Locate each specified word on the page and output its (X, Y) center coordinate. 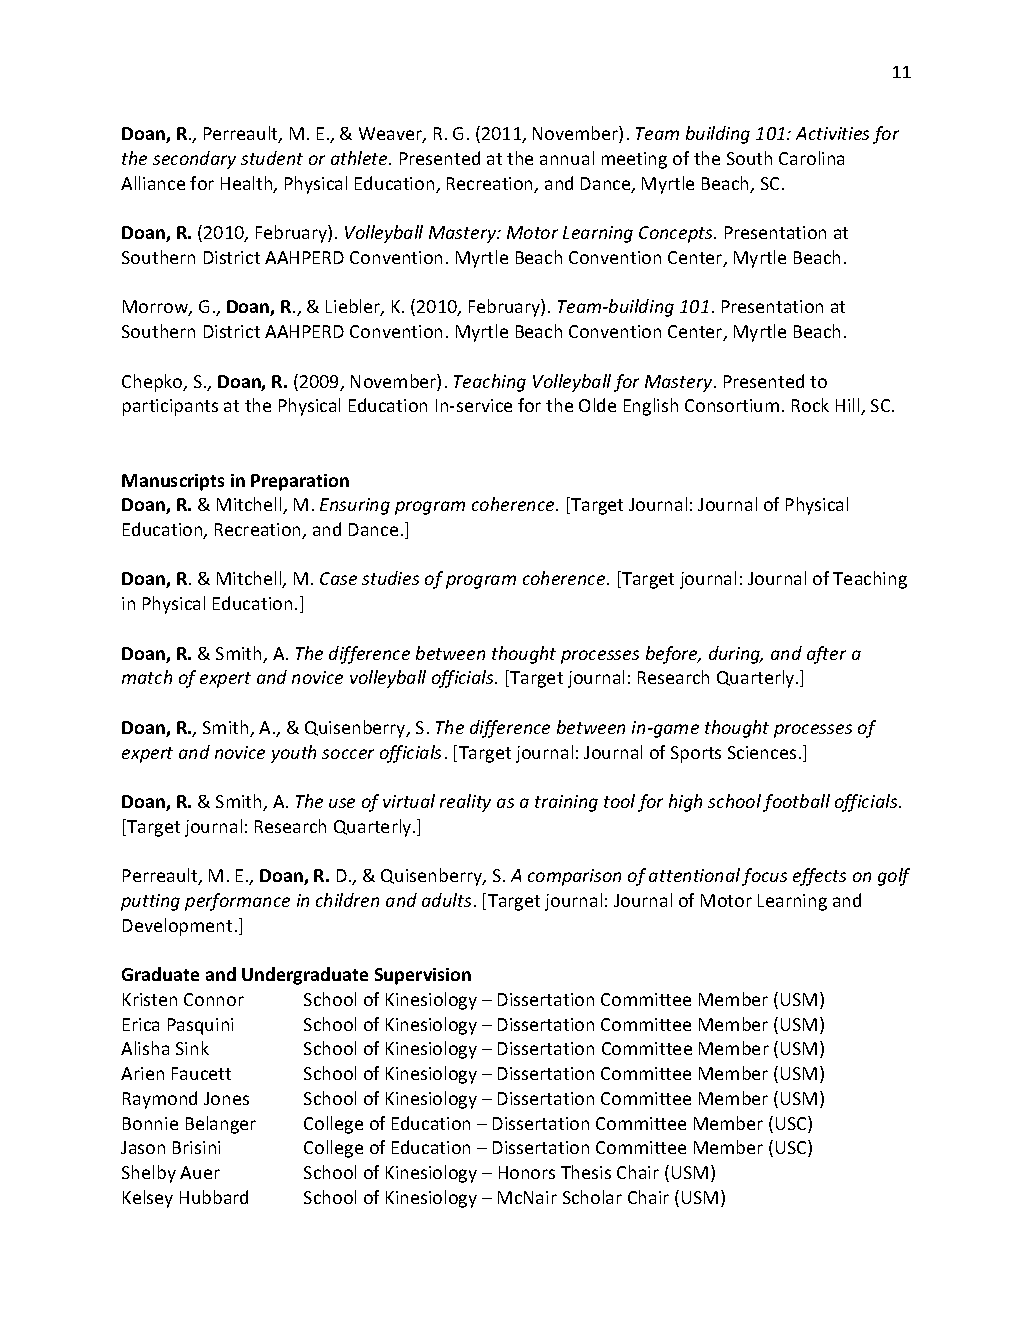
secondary (194, 160)
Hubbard (214, 1197)
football (796, 803)
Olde (597, 405)
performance (237, 902)
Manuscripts (173, 482)
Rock (810, 405)
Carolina (811, 158)
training (566, 803)
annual (567, 158)
